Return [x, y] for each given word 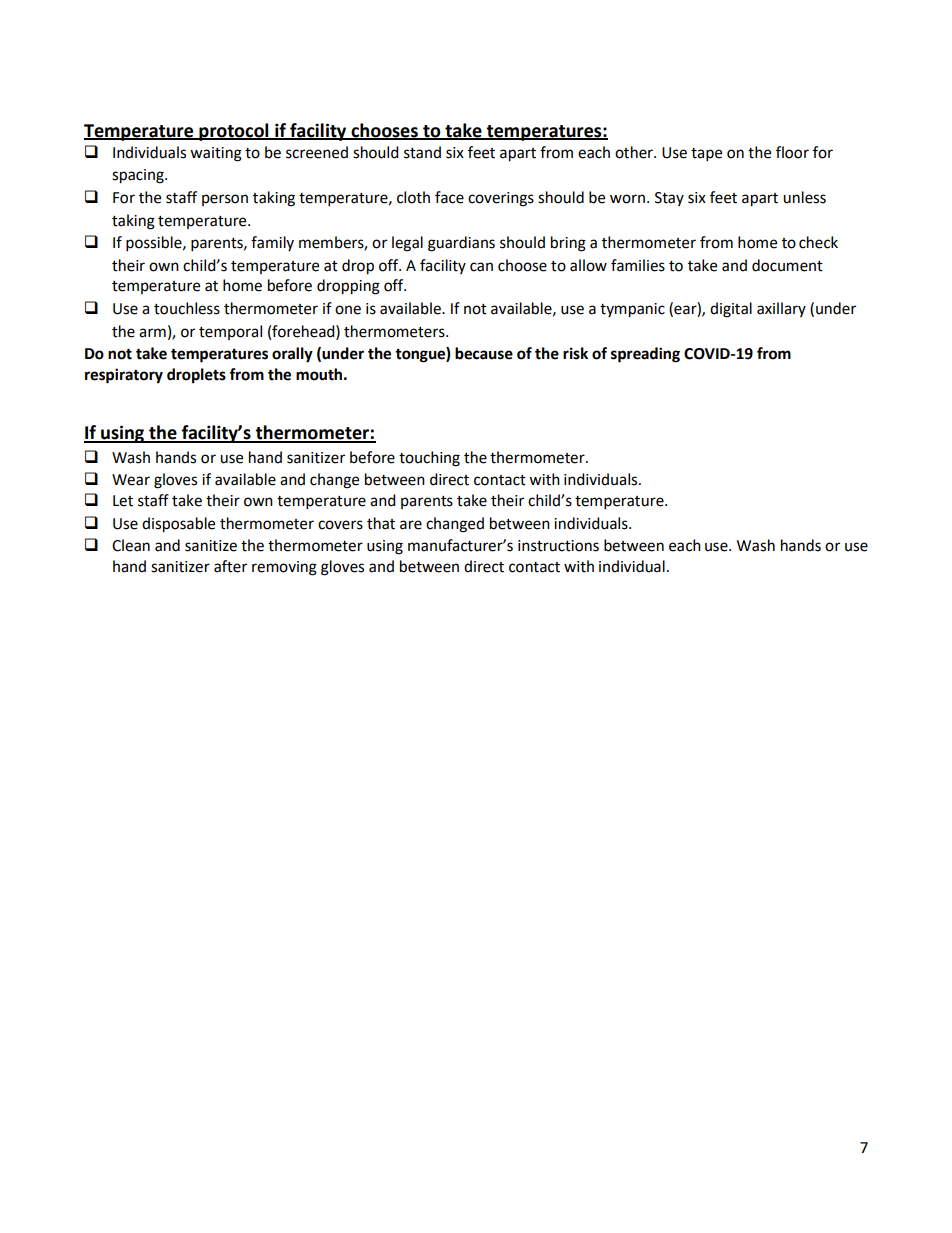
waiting [216, 154]
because [484, 353]
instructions [558, 546]
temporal [230, 332]
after [230, 566]
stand [422, 152]
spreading [645, 355]
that [381, 523]
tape [706, 155]
